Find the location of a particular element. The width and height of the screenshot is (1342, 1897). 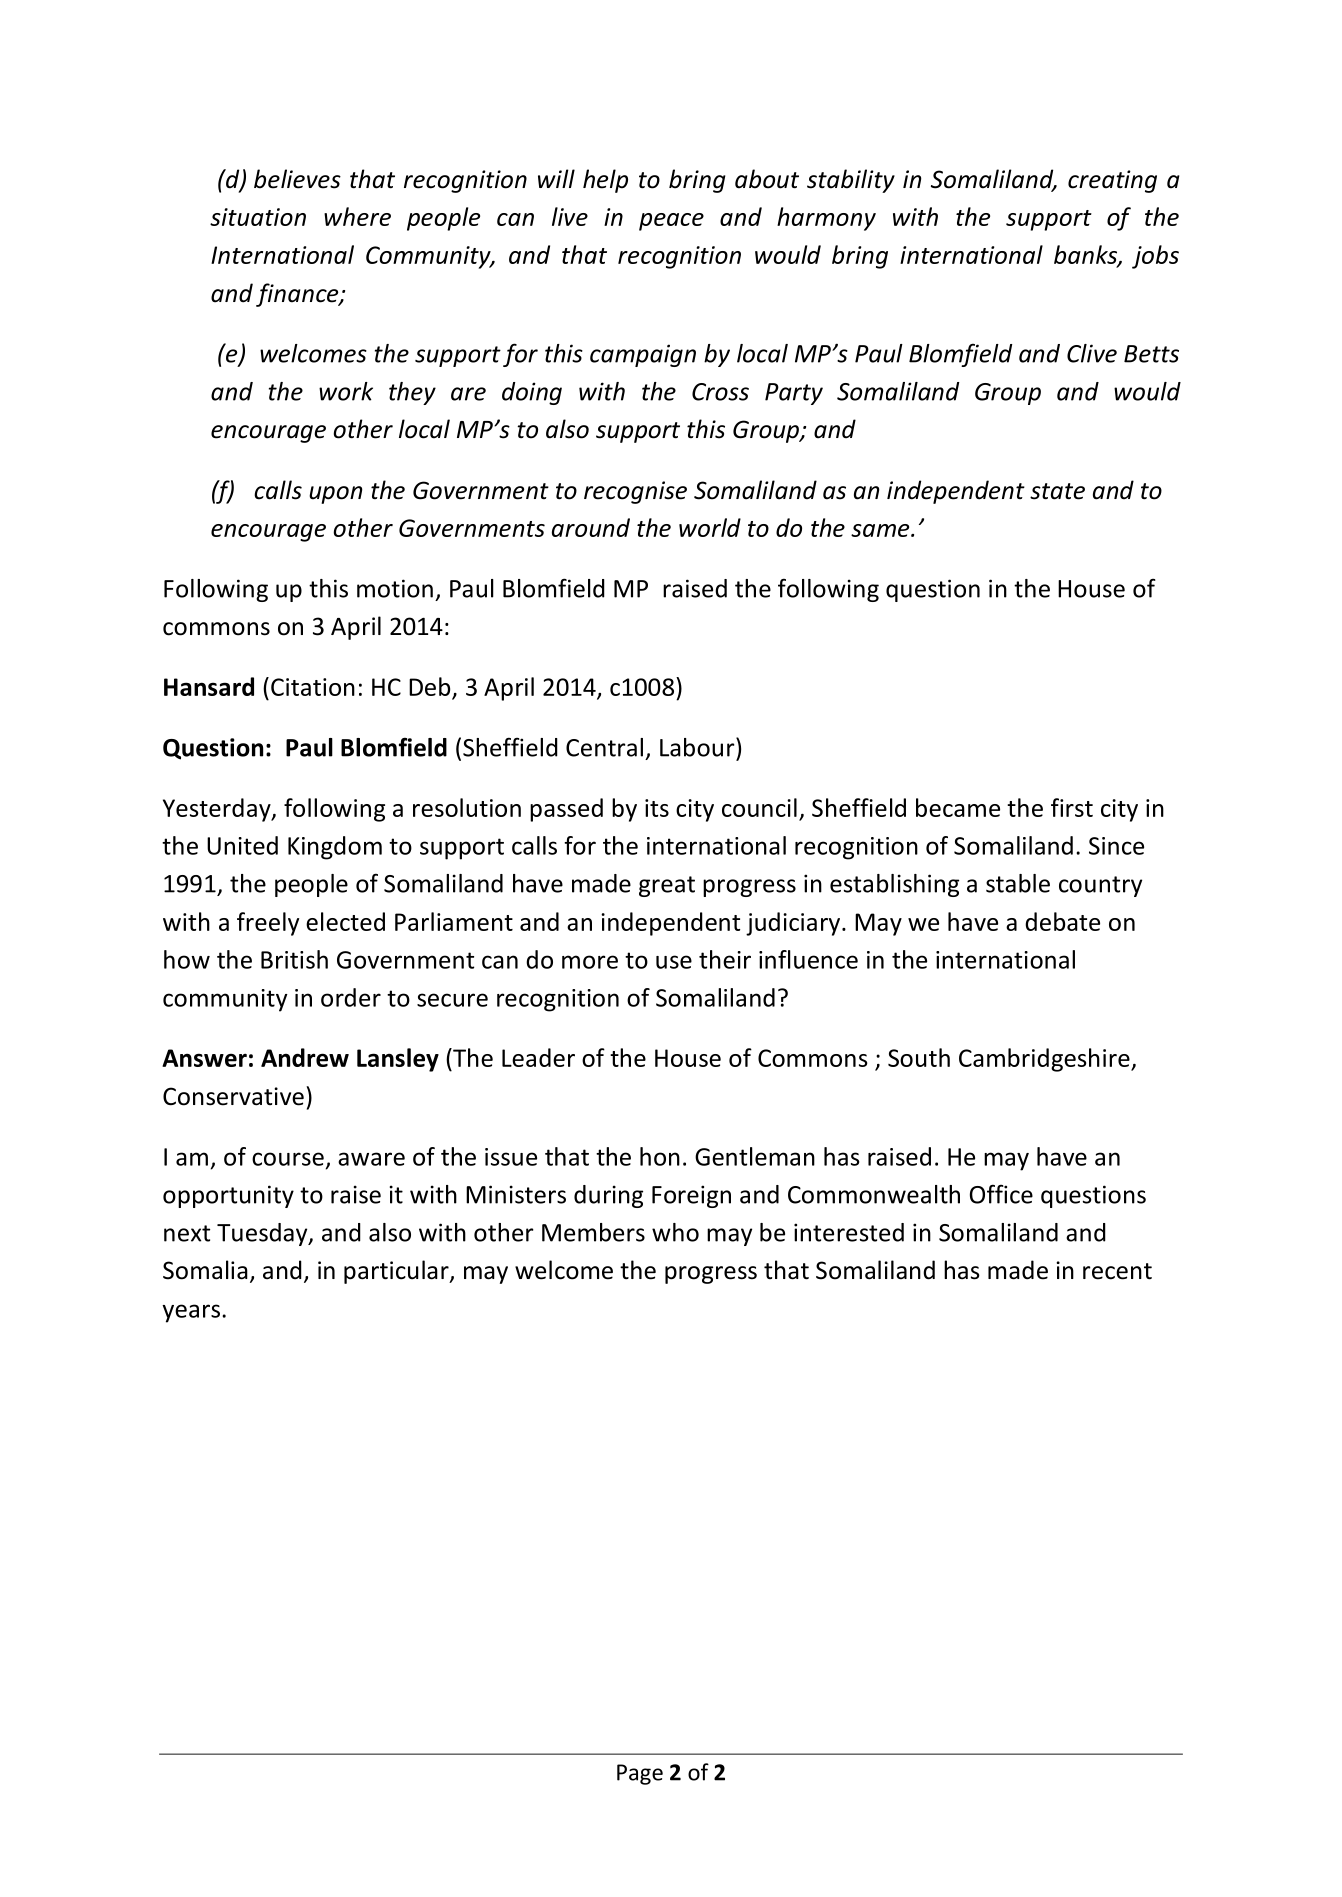

Page is located at coordinates (640, 1774).
